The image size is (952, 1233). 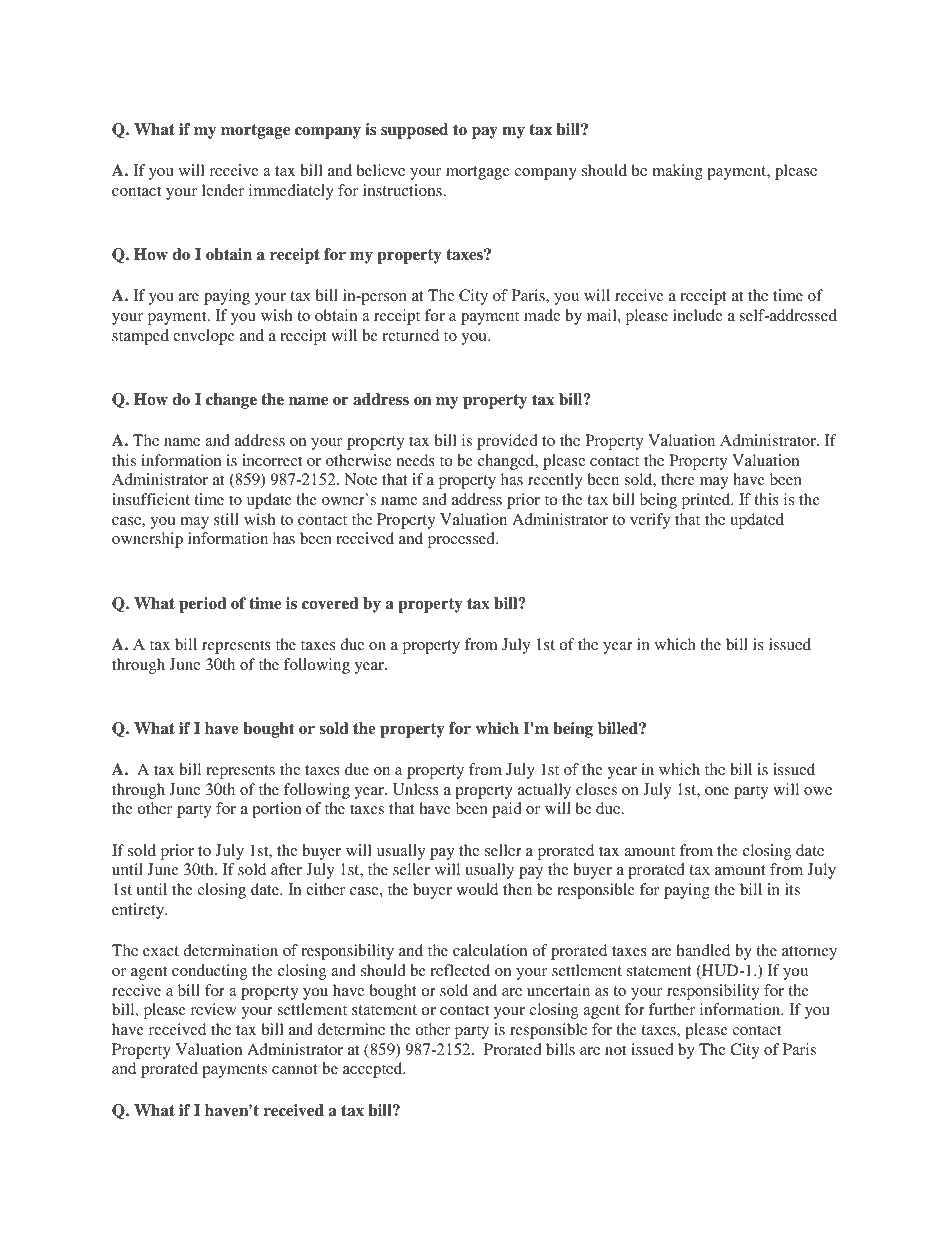 I want to click on period, so click(x=203, y=605).
